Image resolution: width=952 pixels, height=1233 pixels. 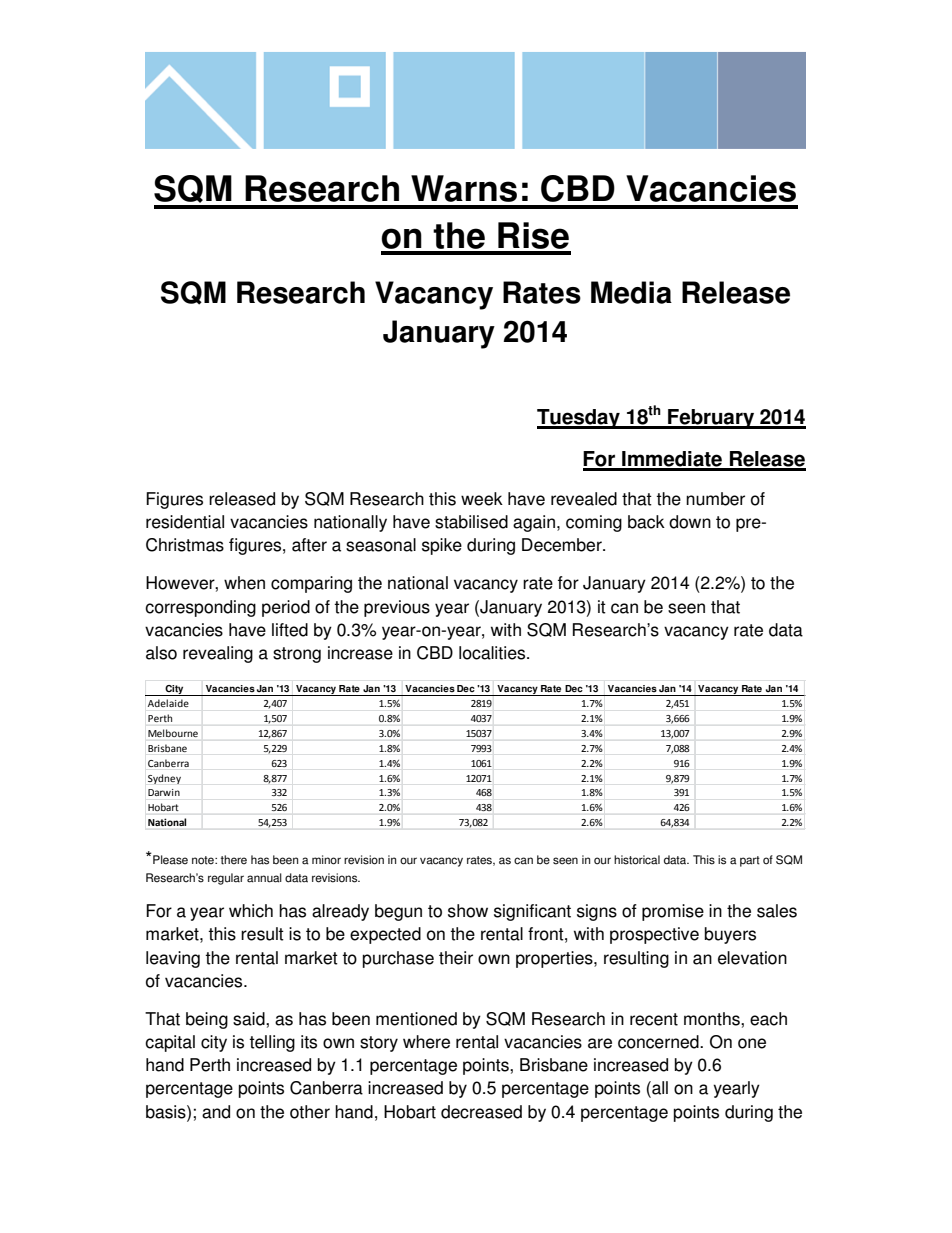 What do you see at coordinates (218, 654) in the screenshot?
I see `revealing` at bounding box center [218, 654].
